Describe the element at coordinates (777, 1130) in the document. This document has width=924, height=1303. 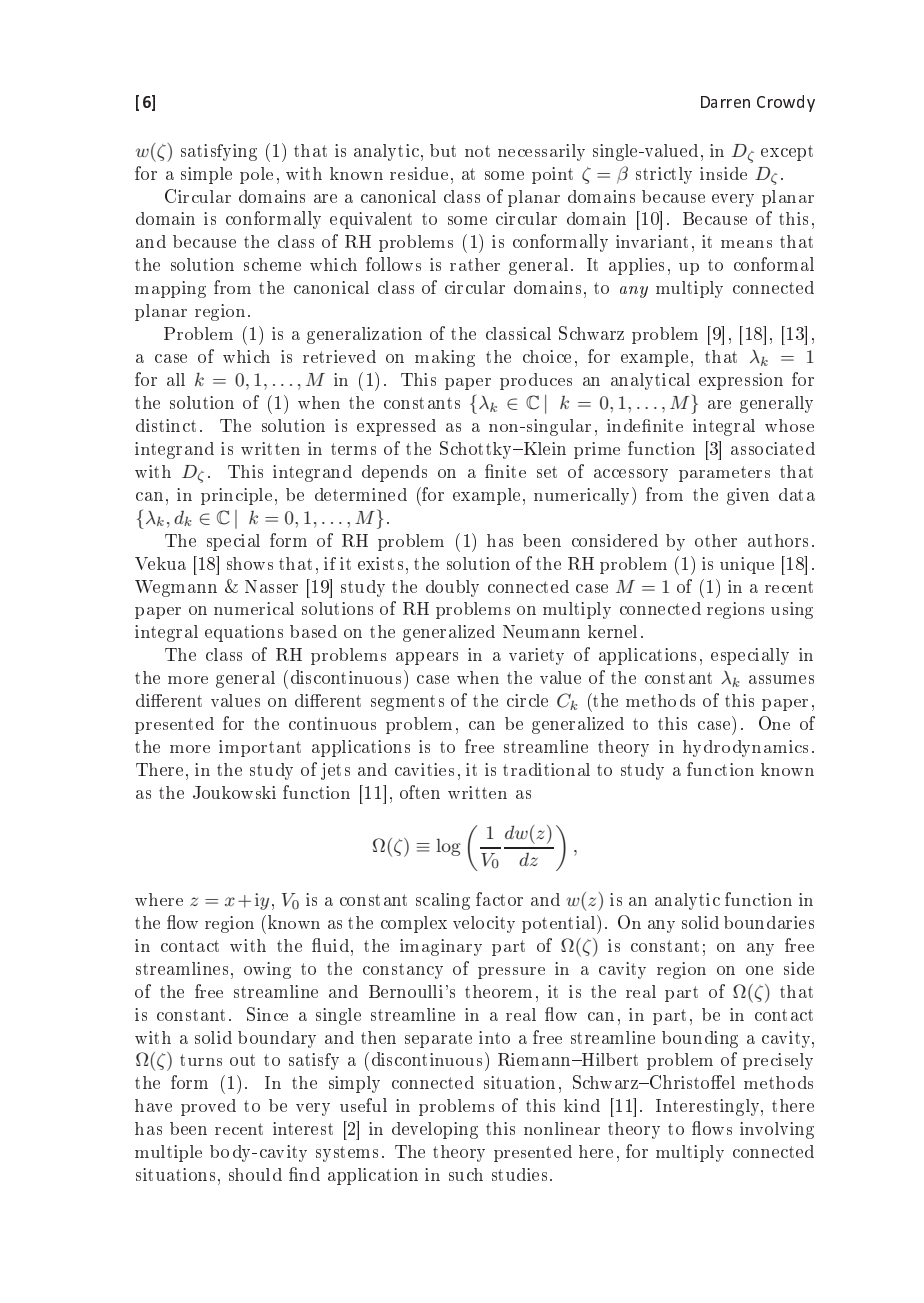
I see `involving` at that location.
